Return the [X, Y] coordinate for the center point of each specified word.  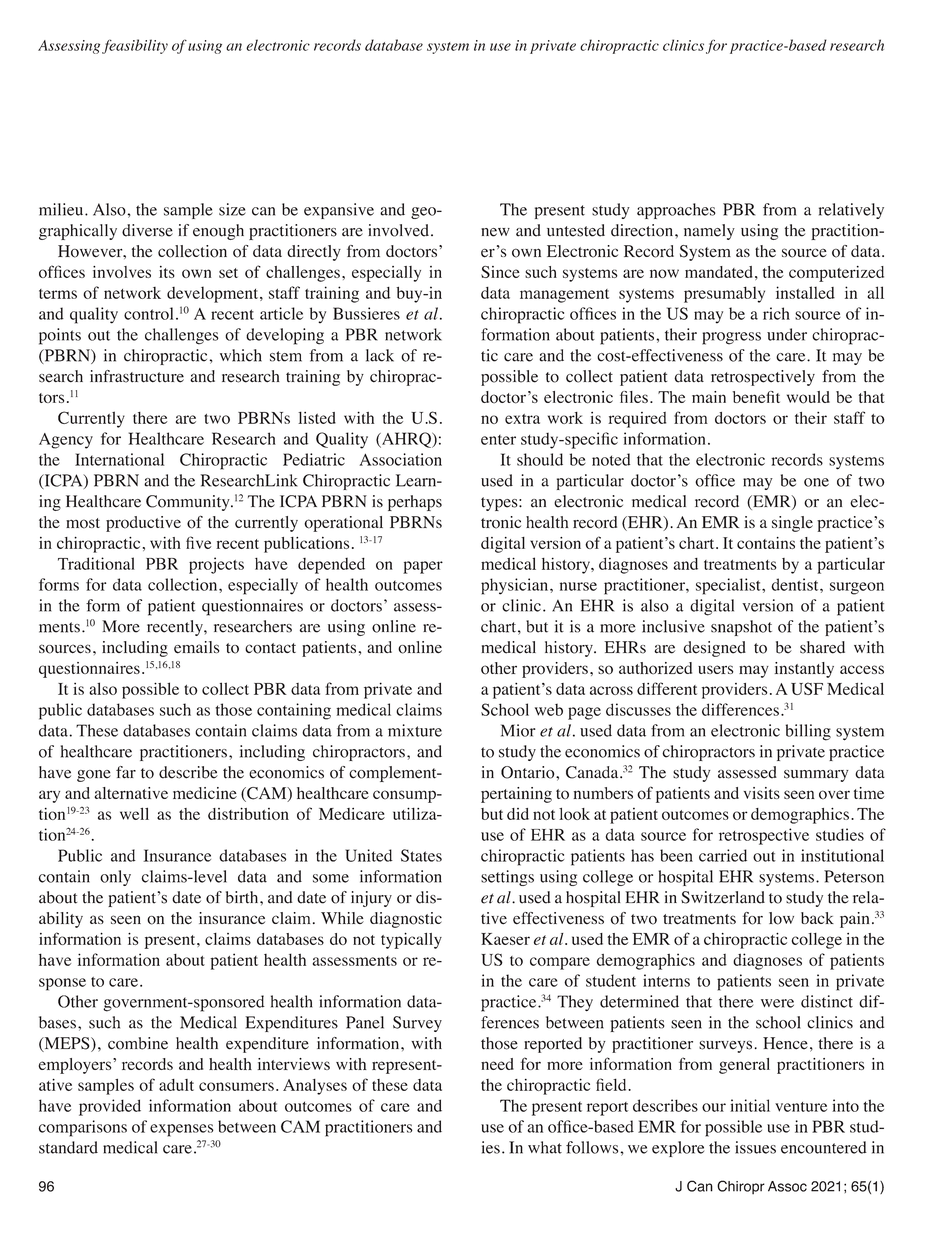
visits [761, 793]
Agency [66, 441]
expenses [182, 1130]
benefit [756, 397]
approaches [676, 211]
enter [498, 440]
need [497, 1064]
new [495, 232]
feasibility [135, 46]
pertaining [516, 795]
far [126, 772]
